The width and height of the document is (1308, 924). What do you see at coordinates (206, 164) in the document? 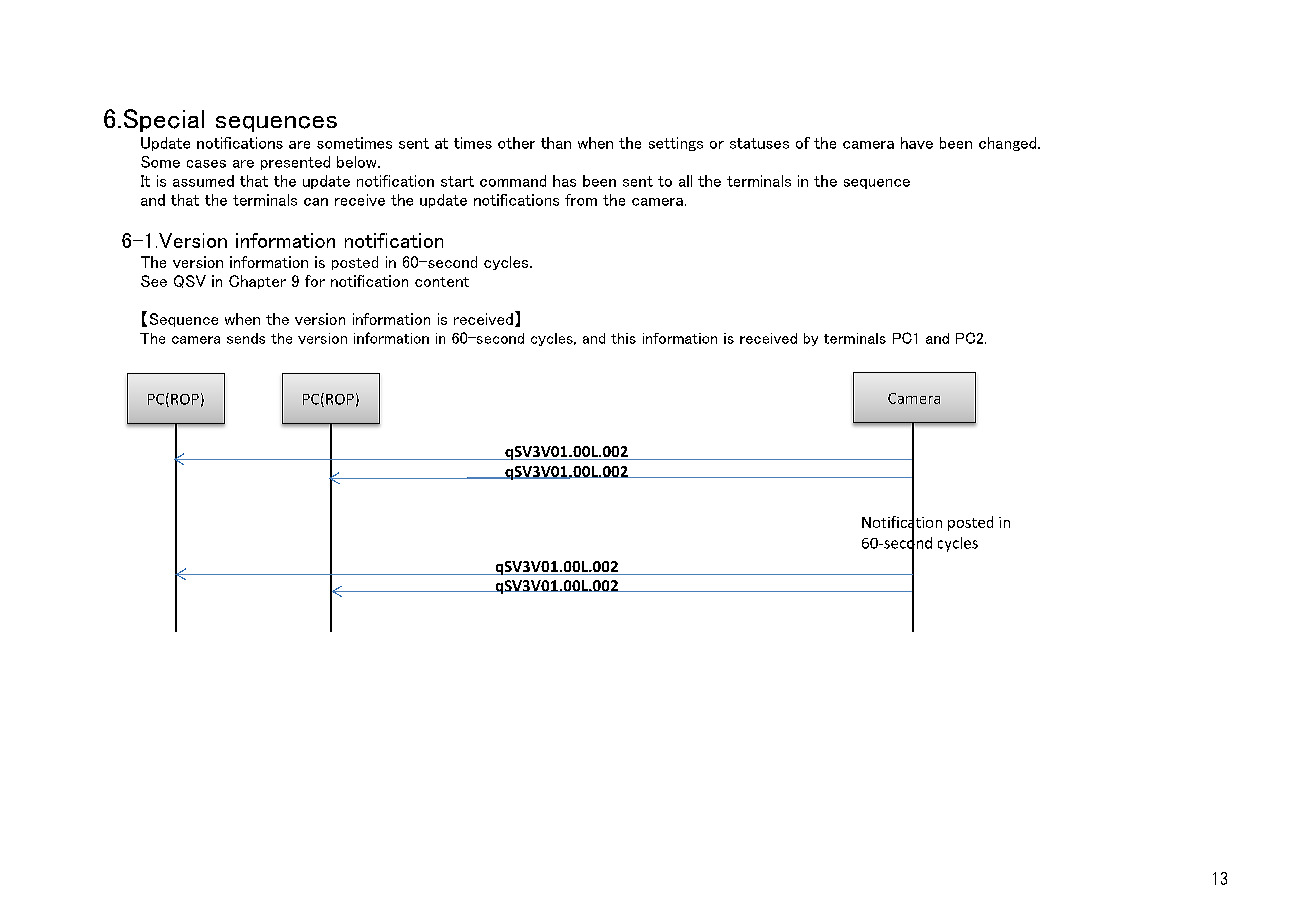
I see `cases` at bounding box center [206, 164].
